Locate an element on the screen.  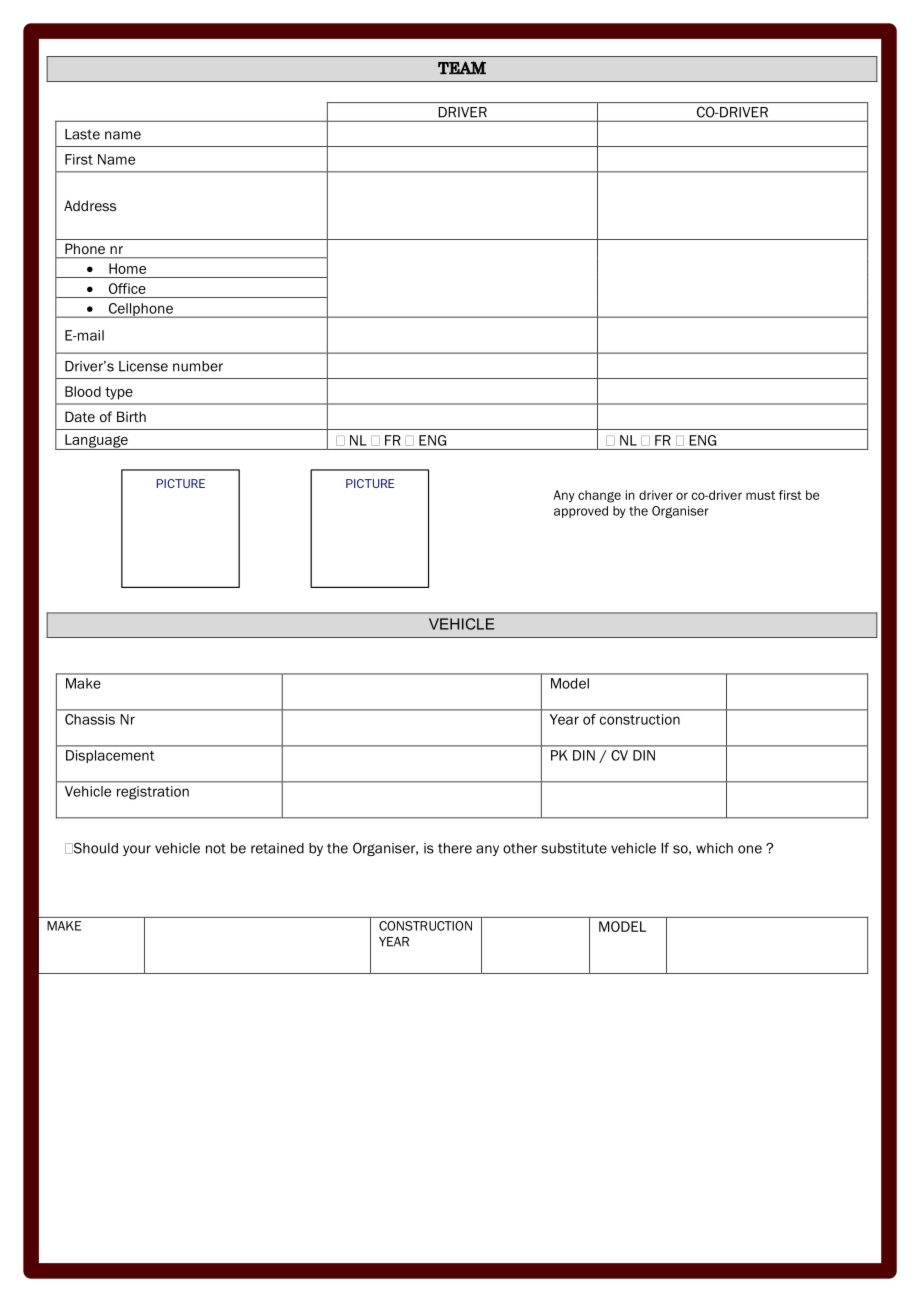
which is located at coordinates (714, 848).
